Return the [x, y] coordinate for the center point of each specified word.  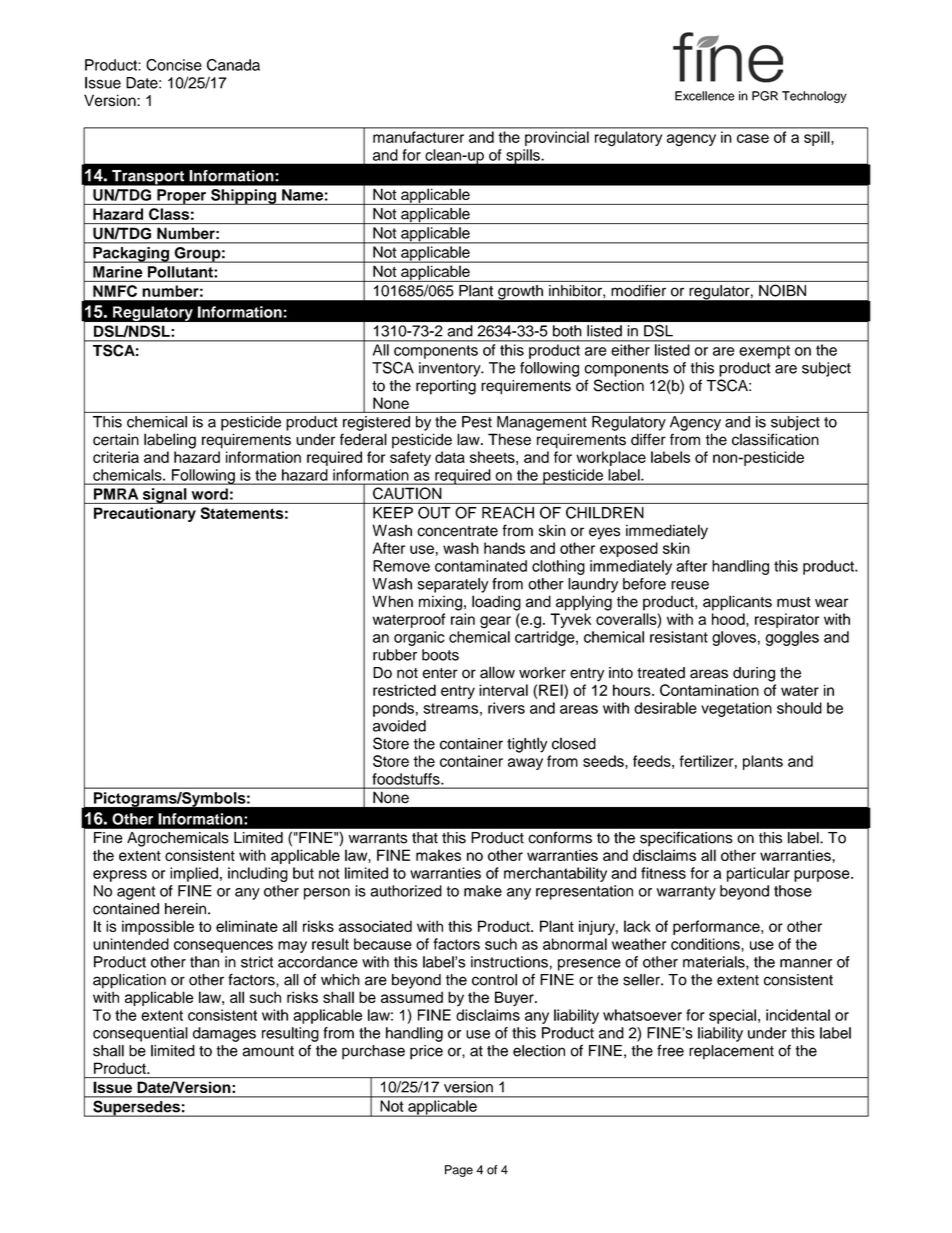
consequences [223, 947]
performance [717, 927]
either [630, 350]
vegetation [736, 709]
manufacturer [418, 137]
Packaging [131, 255]
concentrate [457, 531]
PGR [765, 96]
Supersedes [136, 1109]
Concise [174, 65]
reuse [690, 585]
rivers [506, 708]
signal [164, 496]
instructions [509, 962]
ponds [393, 709]
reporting [446, 387]
